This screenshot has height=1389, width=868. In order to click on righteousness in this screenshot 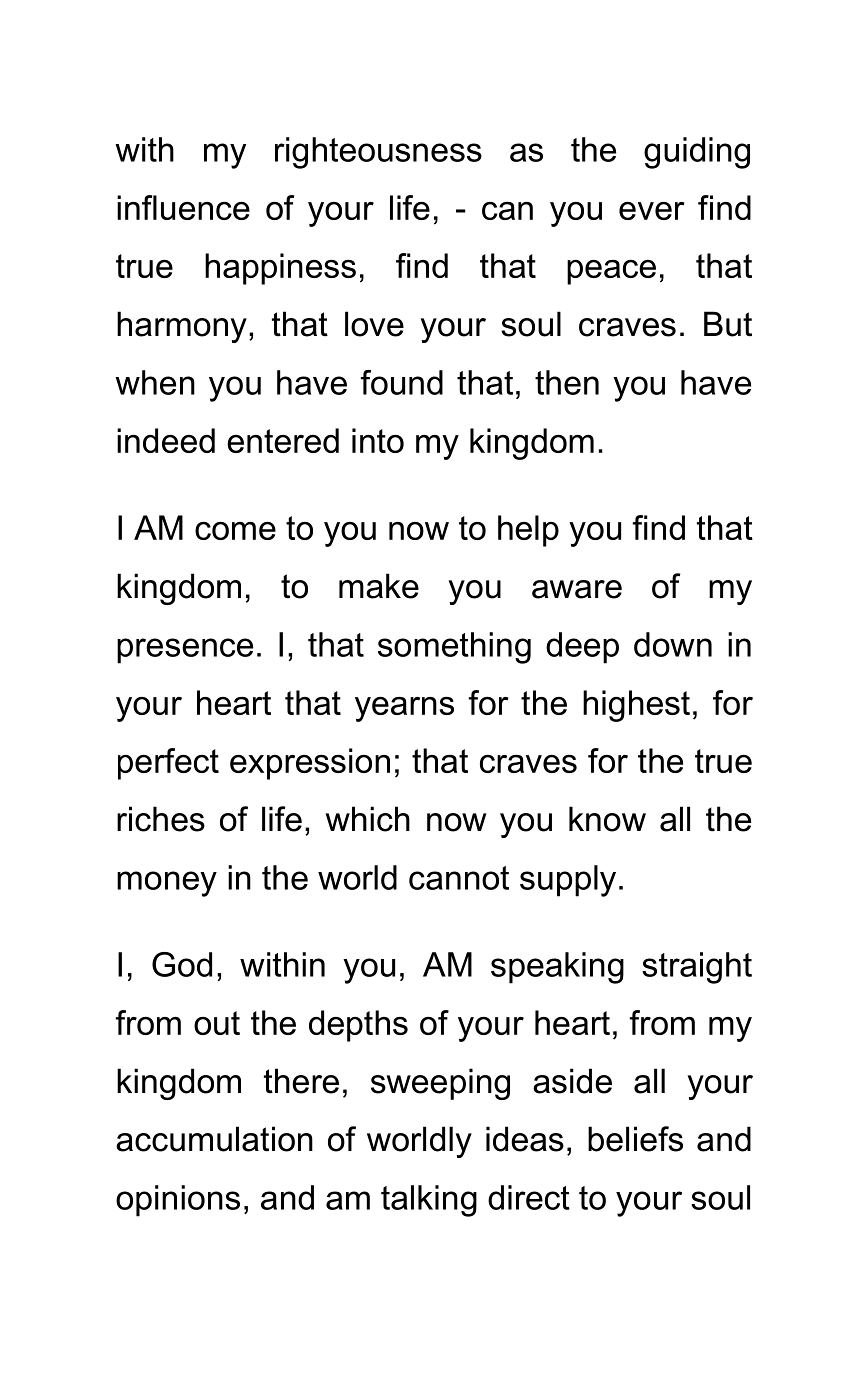, I will do `click(378, 153)`.
